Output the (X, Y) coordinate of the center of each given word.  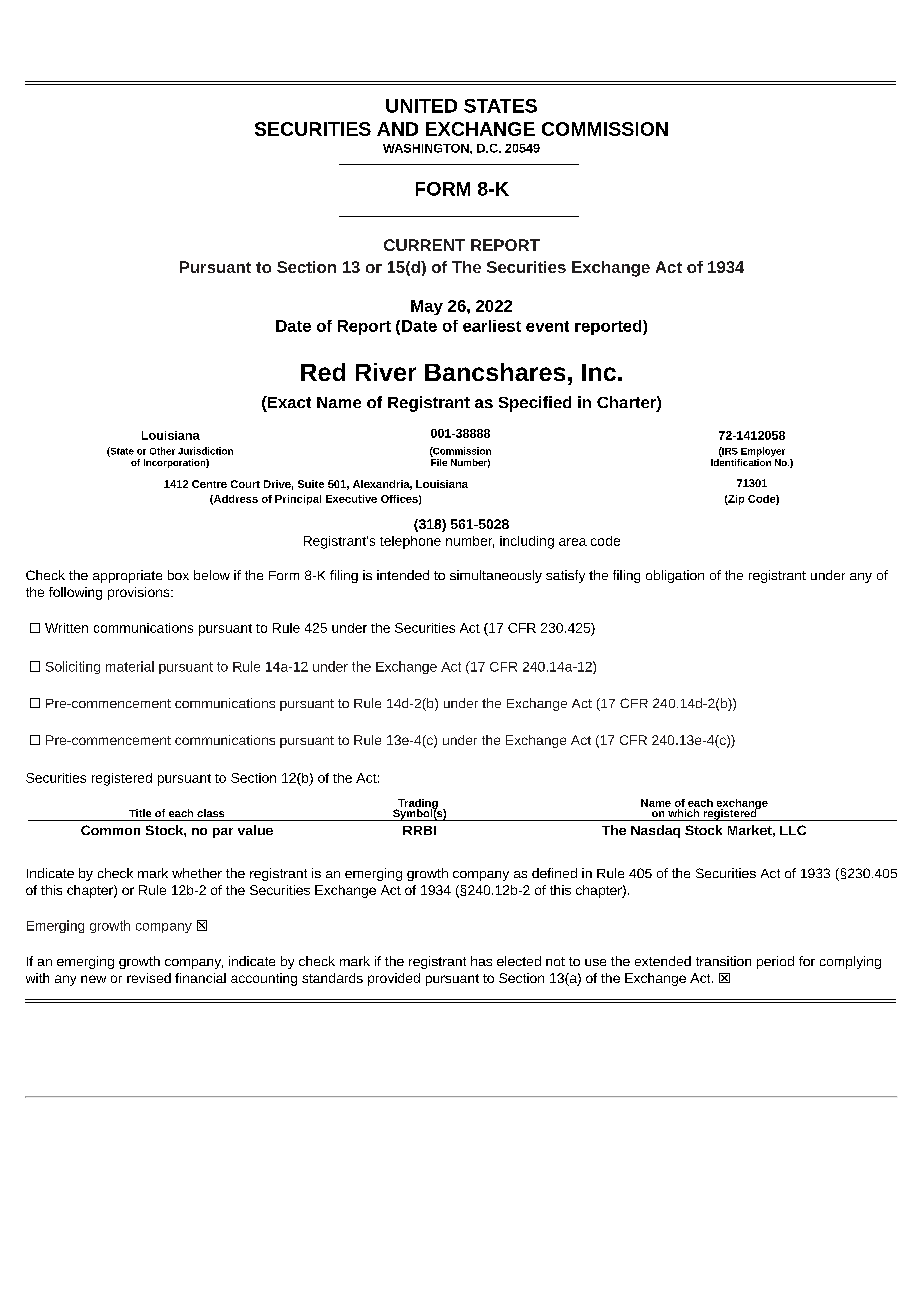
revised (149, 978)
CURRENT (424, 245)
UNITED (421, 106)
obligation (675, 576)
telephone (410, 542)
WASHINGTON (427, 148)
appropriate (127, 576)
